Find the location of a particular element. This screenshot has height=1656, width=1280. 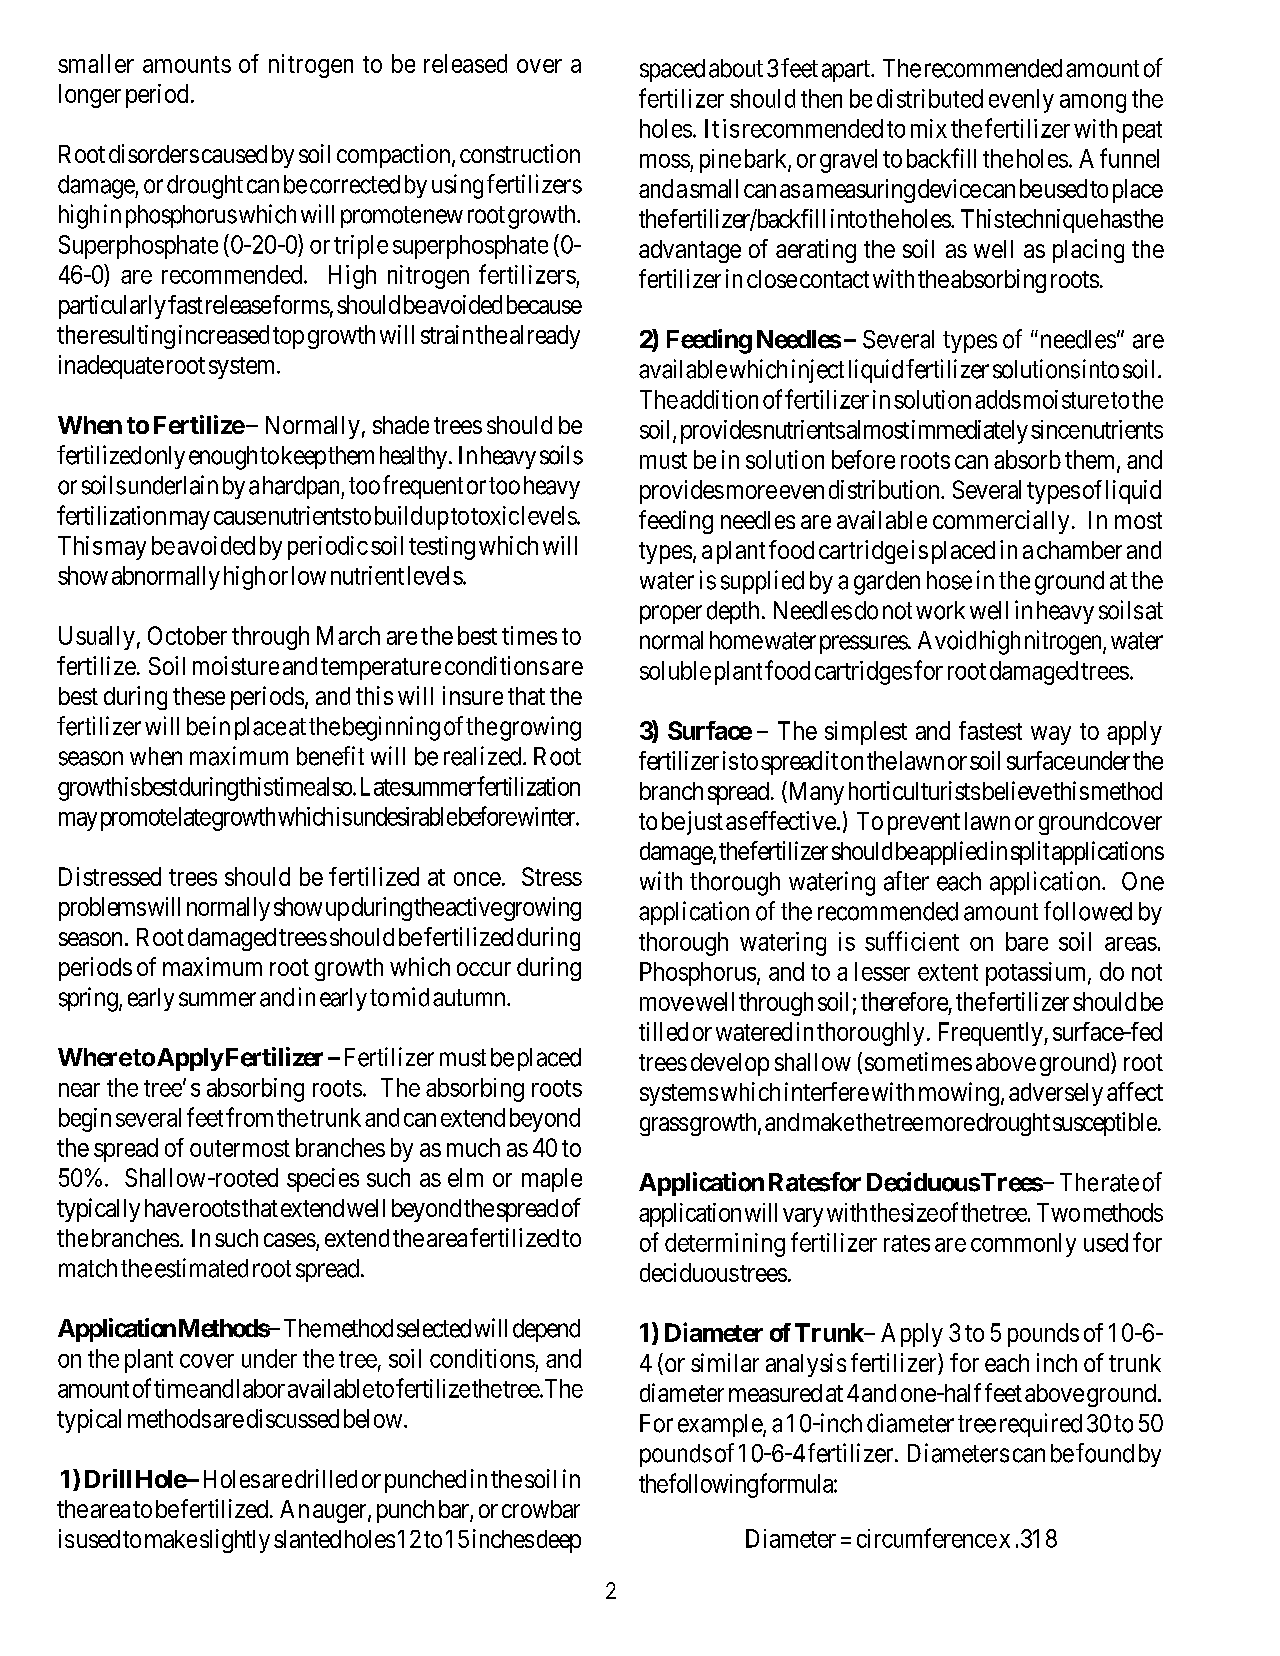

proper is located at coordinates (671, 614).
